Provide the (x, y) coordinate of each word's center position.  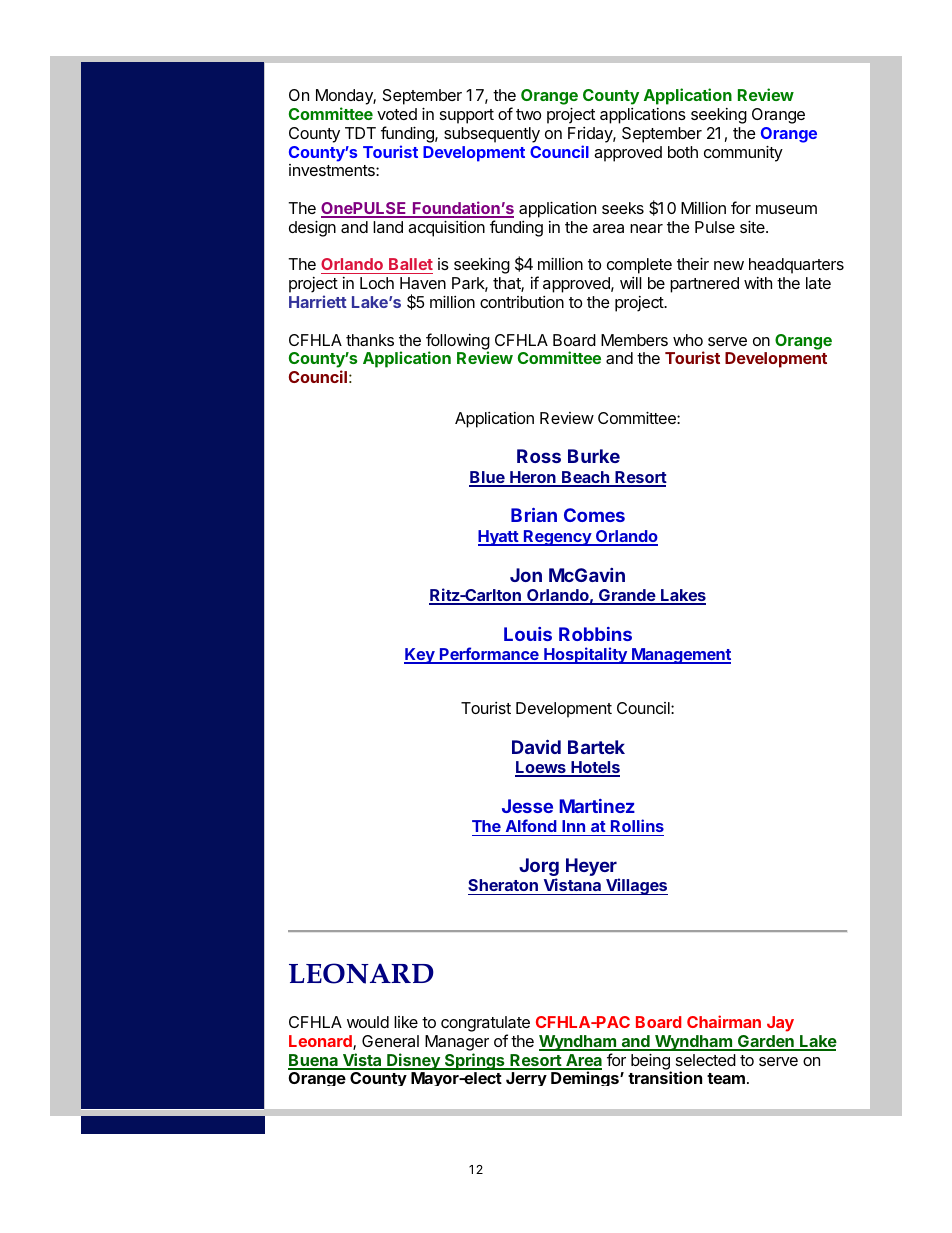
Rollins (637, 825)
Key (420, 656)
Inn (573, 826)
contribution (522, 302)
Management (680, 656)
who (688, 340)
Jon (526, 575)
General (390, 1041)
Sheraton (504, 887)
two (528, 114)
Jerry (526, 1079)
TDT (360, 133)
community (743, 153)
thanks (370, 340)
